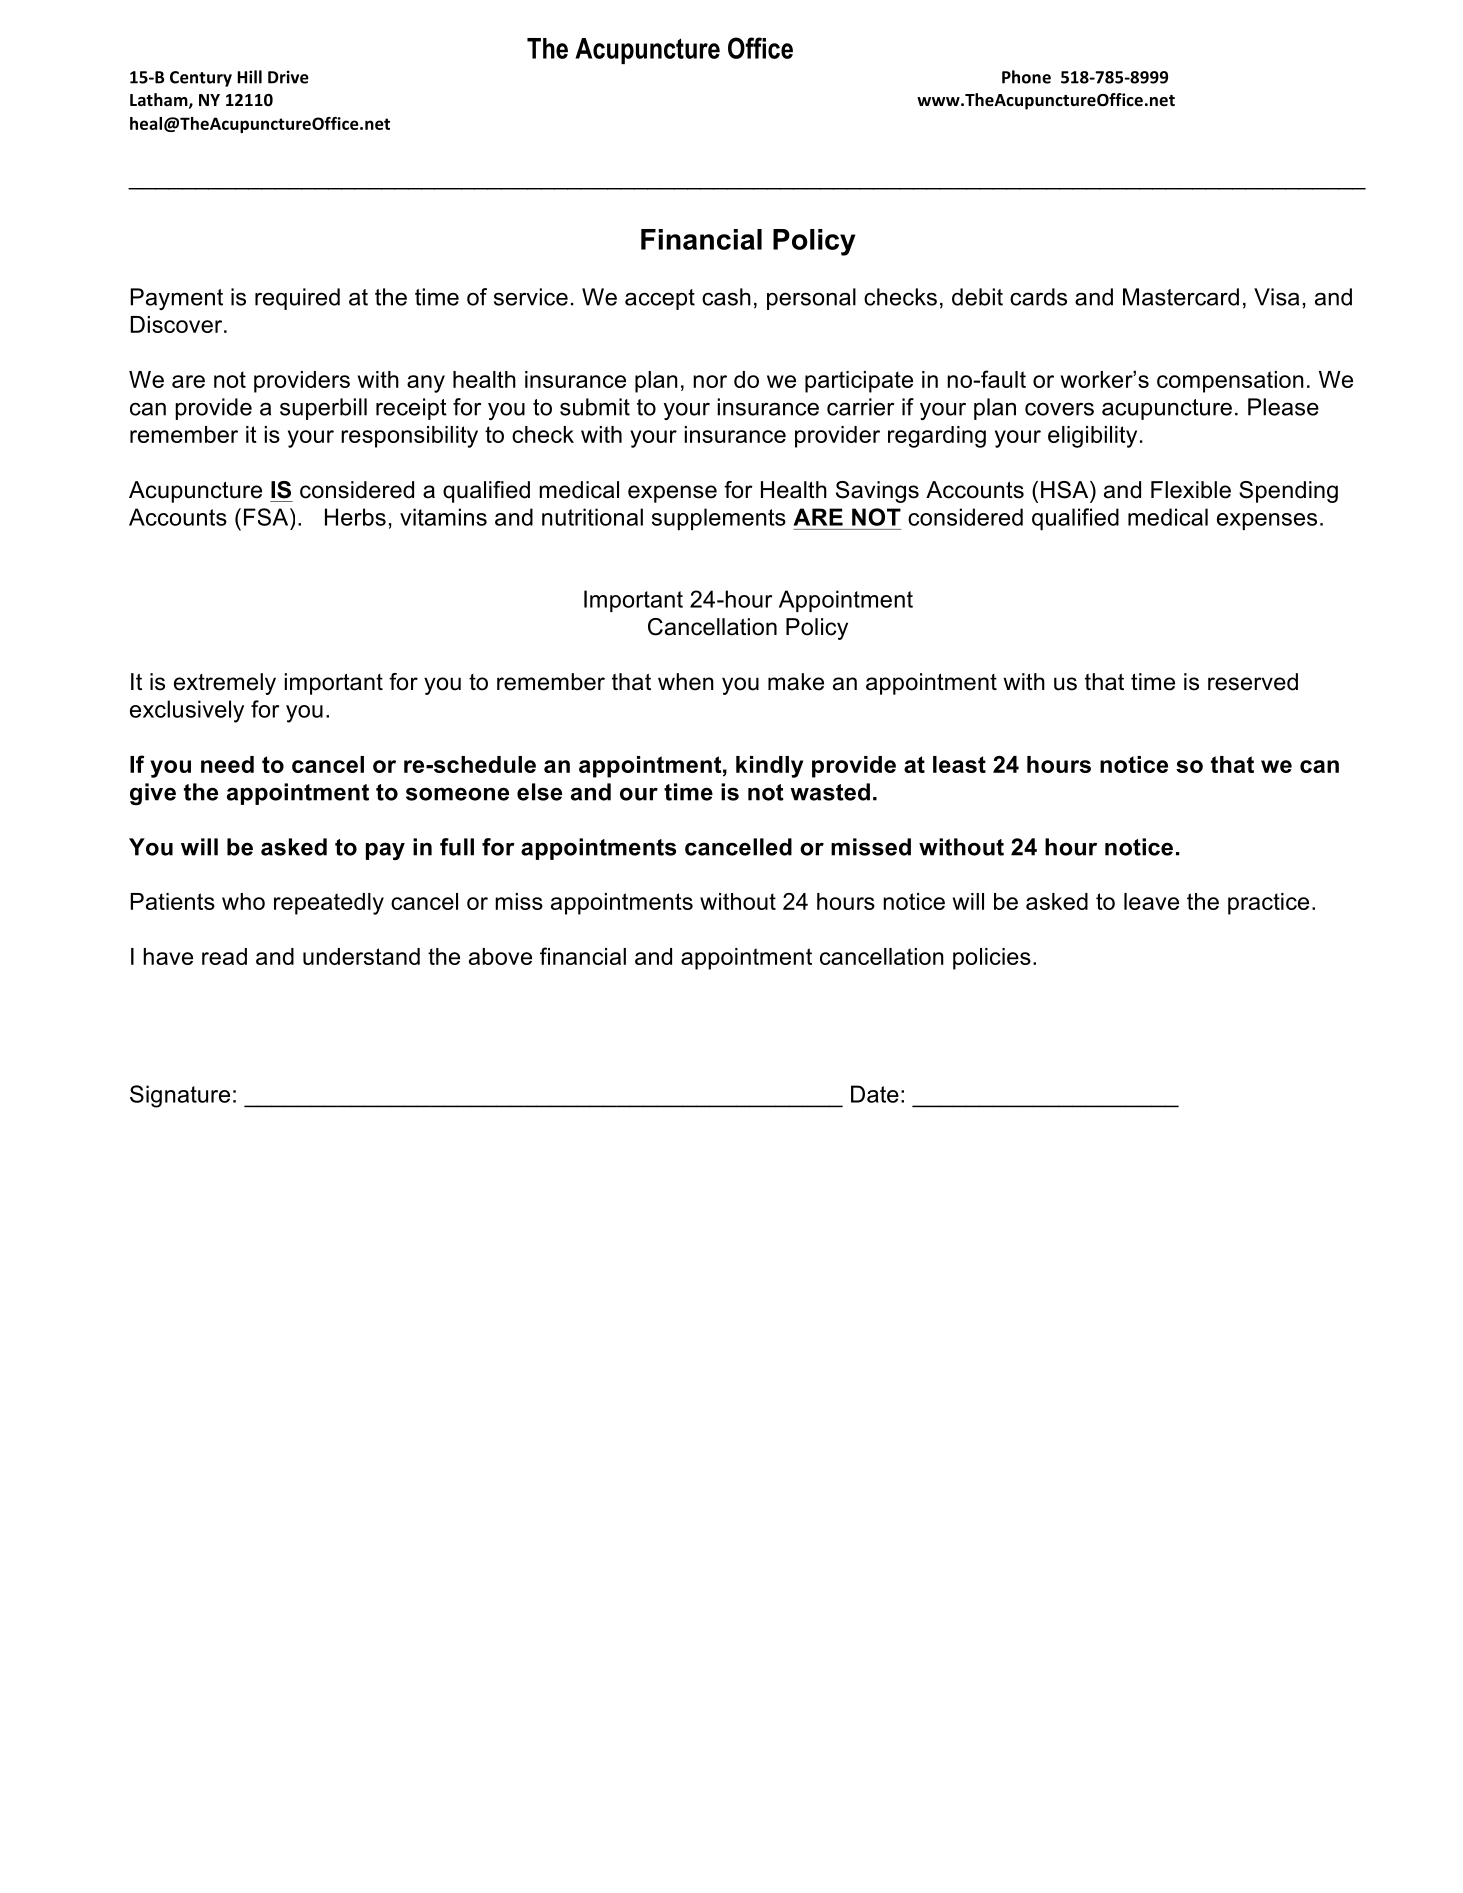  Describe the element at coordinates (1181, 297) in the screenshot. I see `Mastercard` at that location.
